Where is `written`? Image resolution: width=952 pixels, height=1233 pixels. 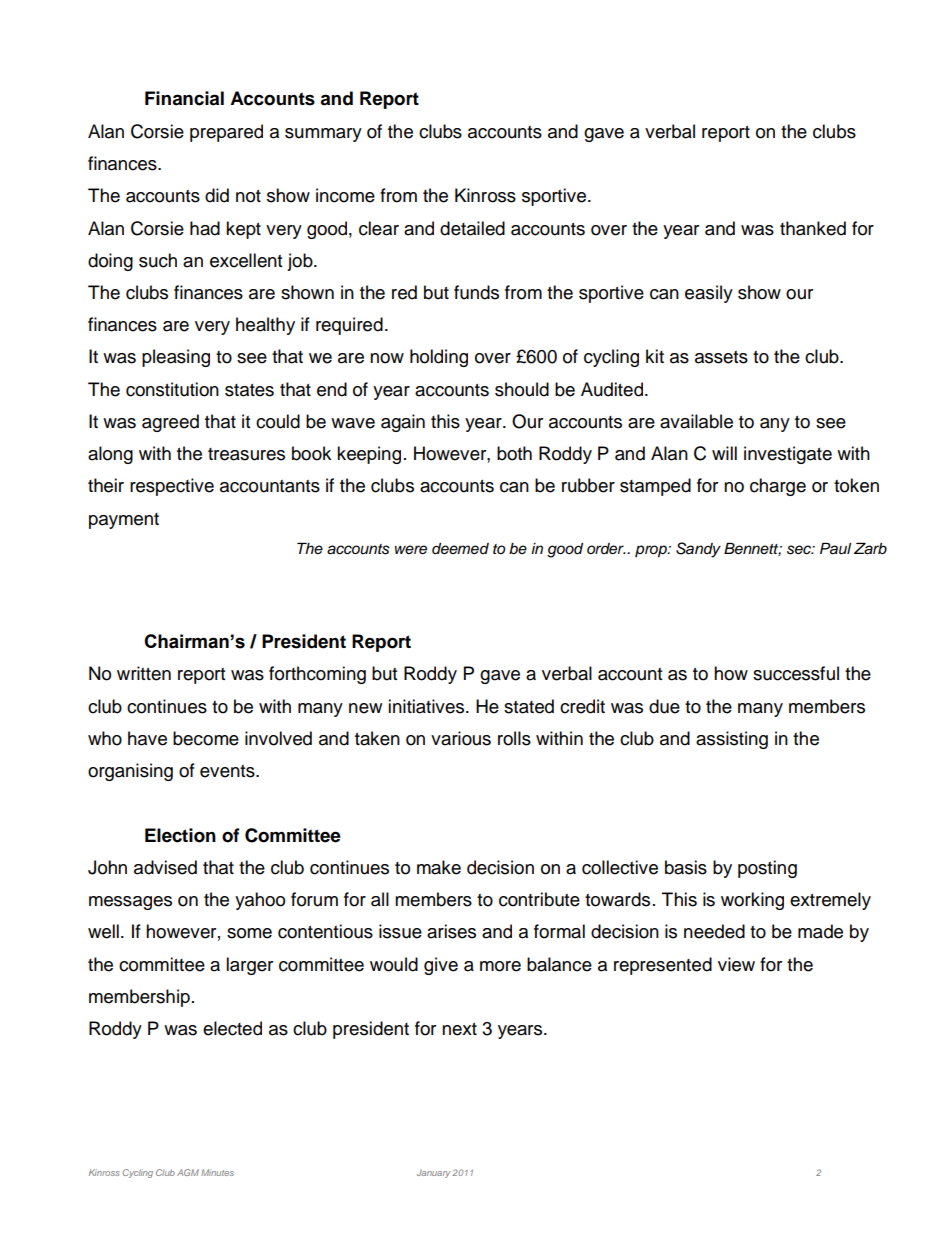 written is located at coordinates (144, 673).
